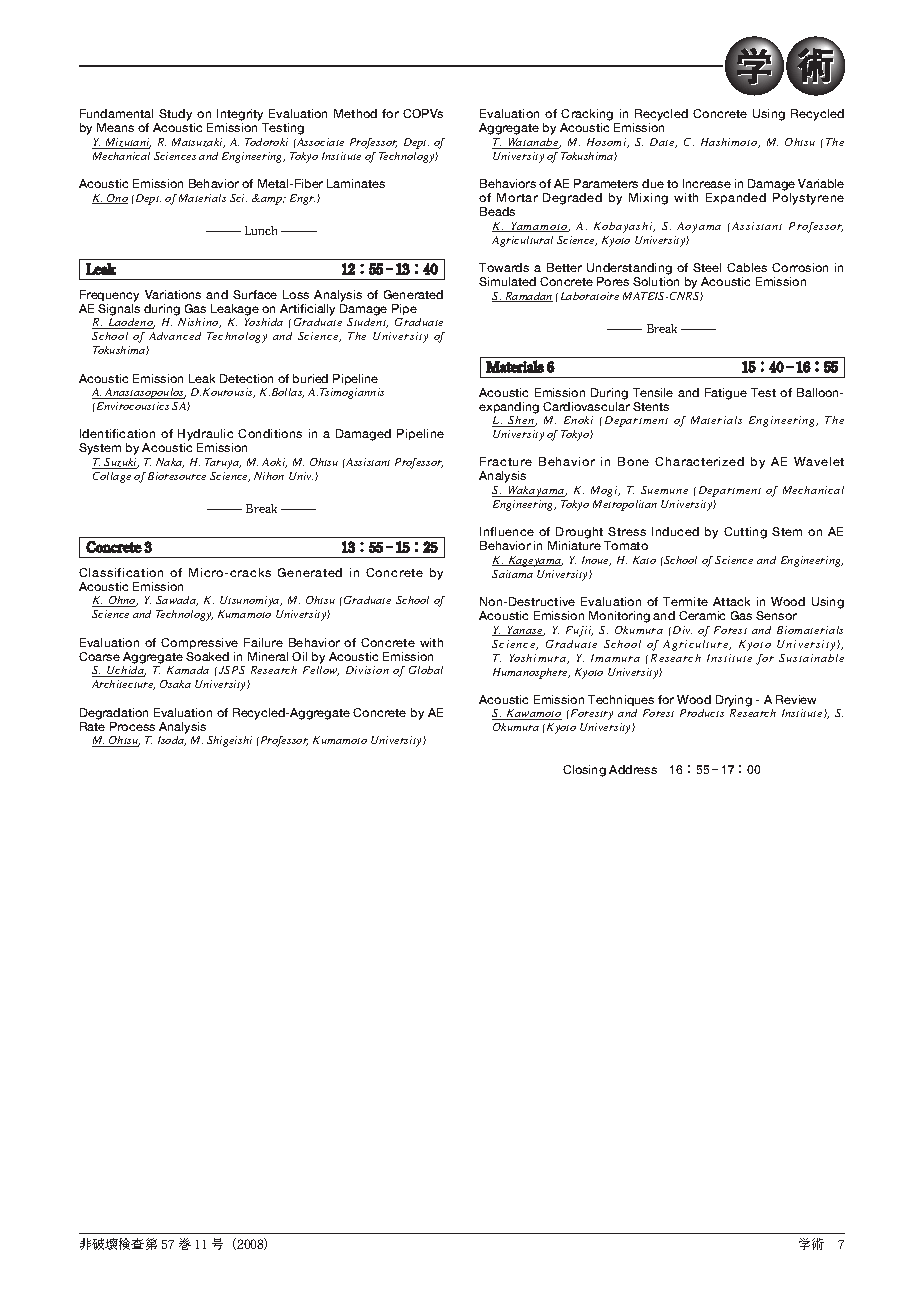 The width and height of the image is (924, 1308). I want to click on Watanabe, so click(533, 143).
